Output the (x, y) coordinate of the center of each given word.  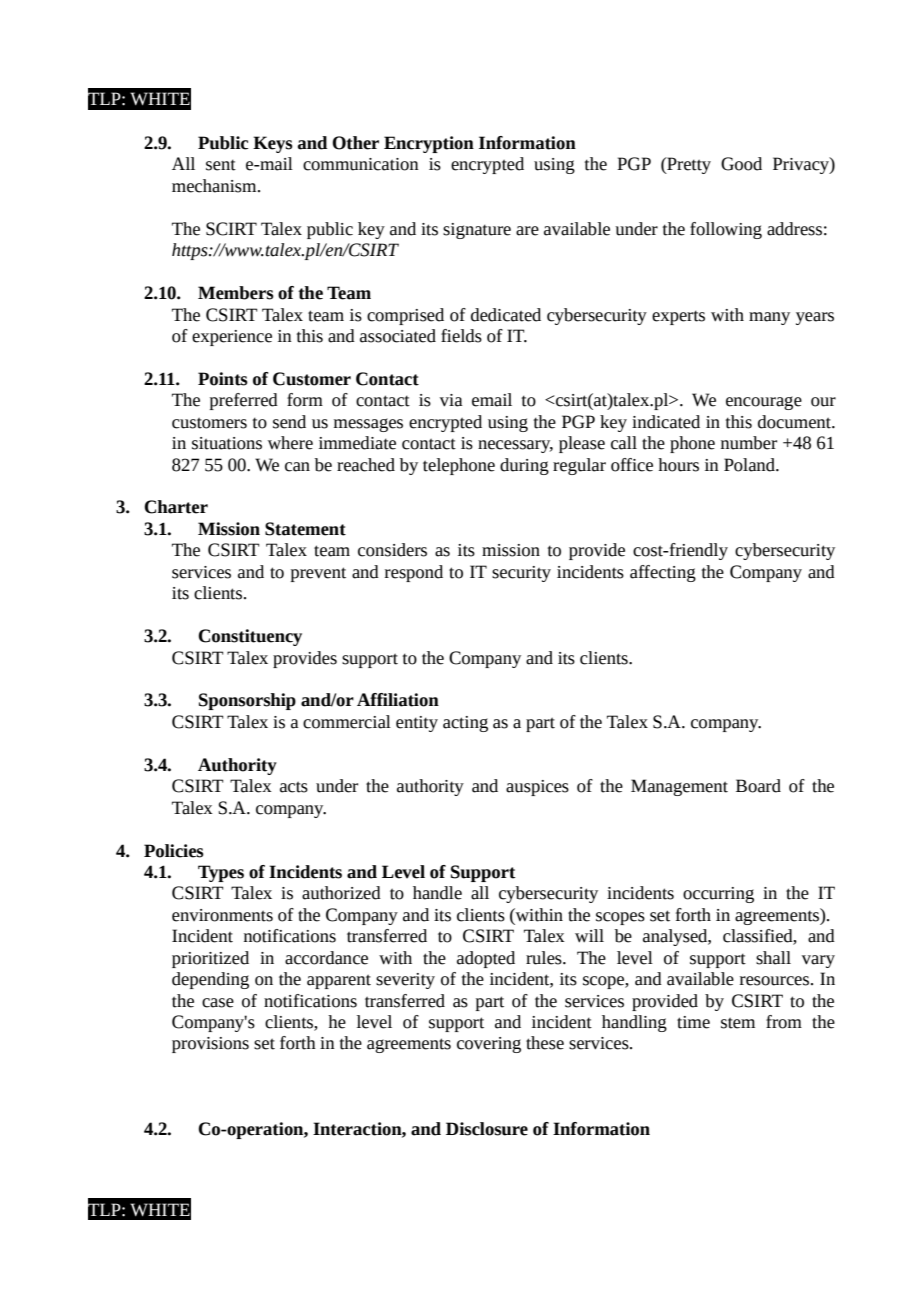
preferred (244, 401)
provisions (210, 1045)
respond (414, 573)
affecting (663, 573)
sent (221, 165)
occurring (718, 895)
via (451, 400)
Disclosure (487, 1129)
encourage (764, 403)
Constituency (250, 637)
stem (738, 1023)
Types (221, 873)
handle (437, 893)
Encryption (429, 144)
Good (741, 164)
